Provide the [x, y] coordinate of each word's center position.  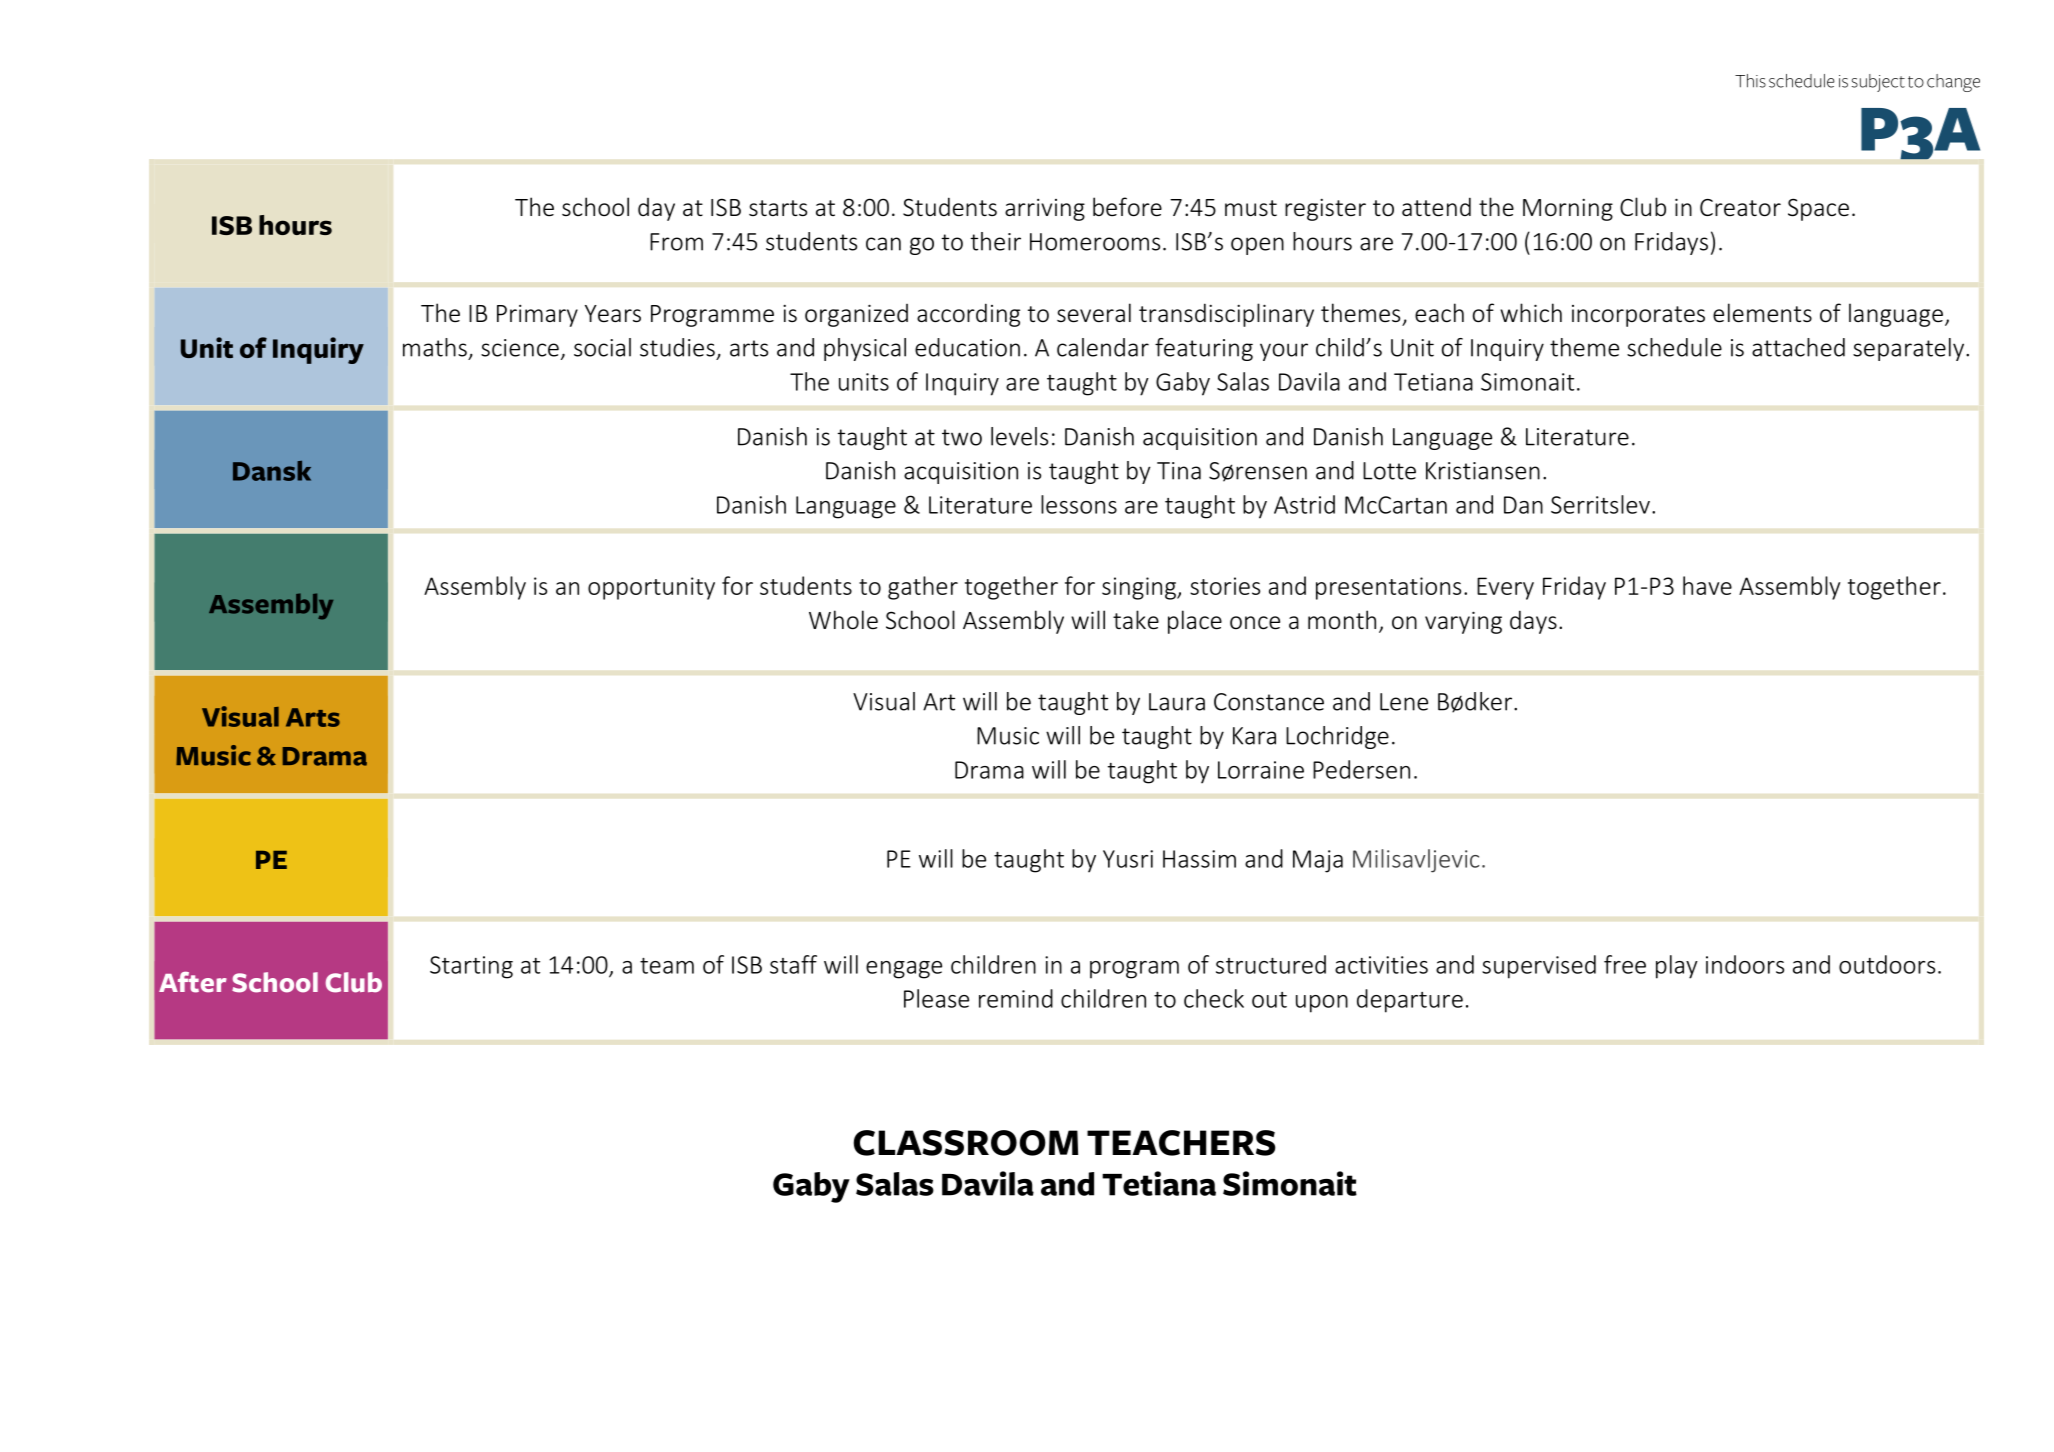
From [676, 242]
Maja [1318, 861]
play [1677, 967]
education [967, 347]
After [193, 982]
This [1750, 81]
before [1127, 207]
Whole [843, 620]
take [1136, 620]
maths [435, 347]
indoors [1745, 964]
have [1707, 585]
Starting [471, 967]
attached [1798, 347]
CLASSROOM [965, 1143]
